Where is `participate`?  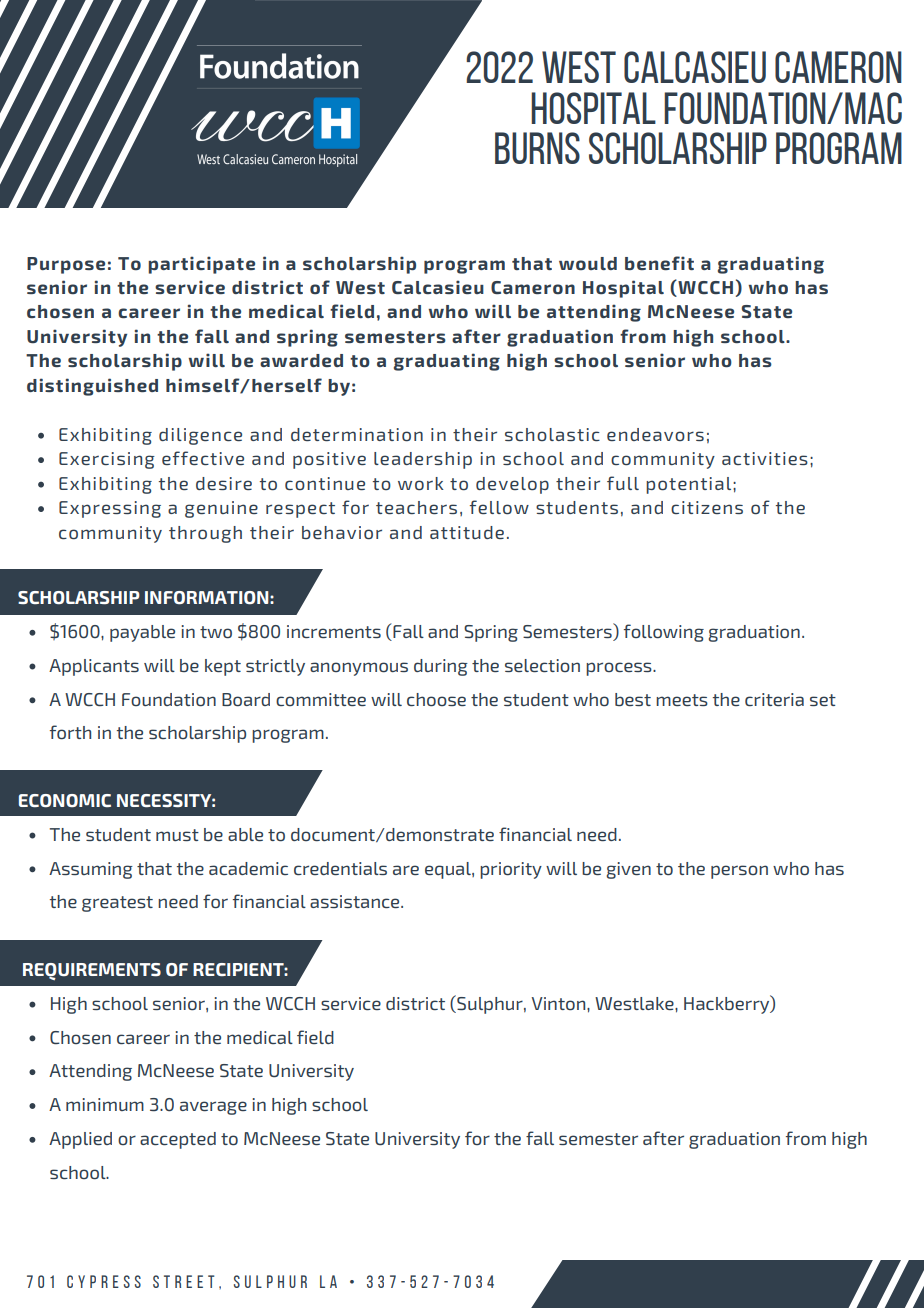
participate is located at coordinates (201, 265).
